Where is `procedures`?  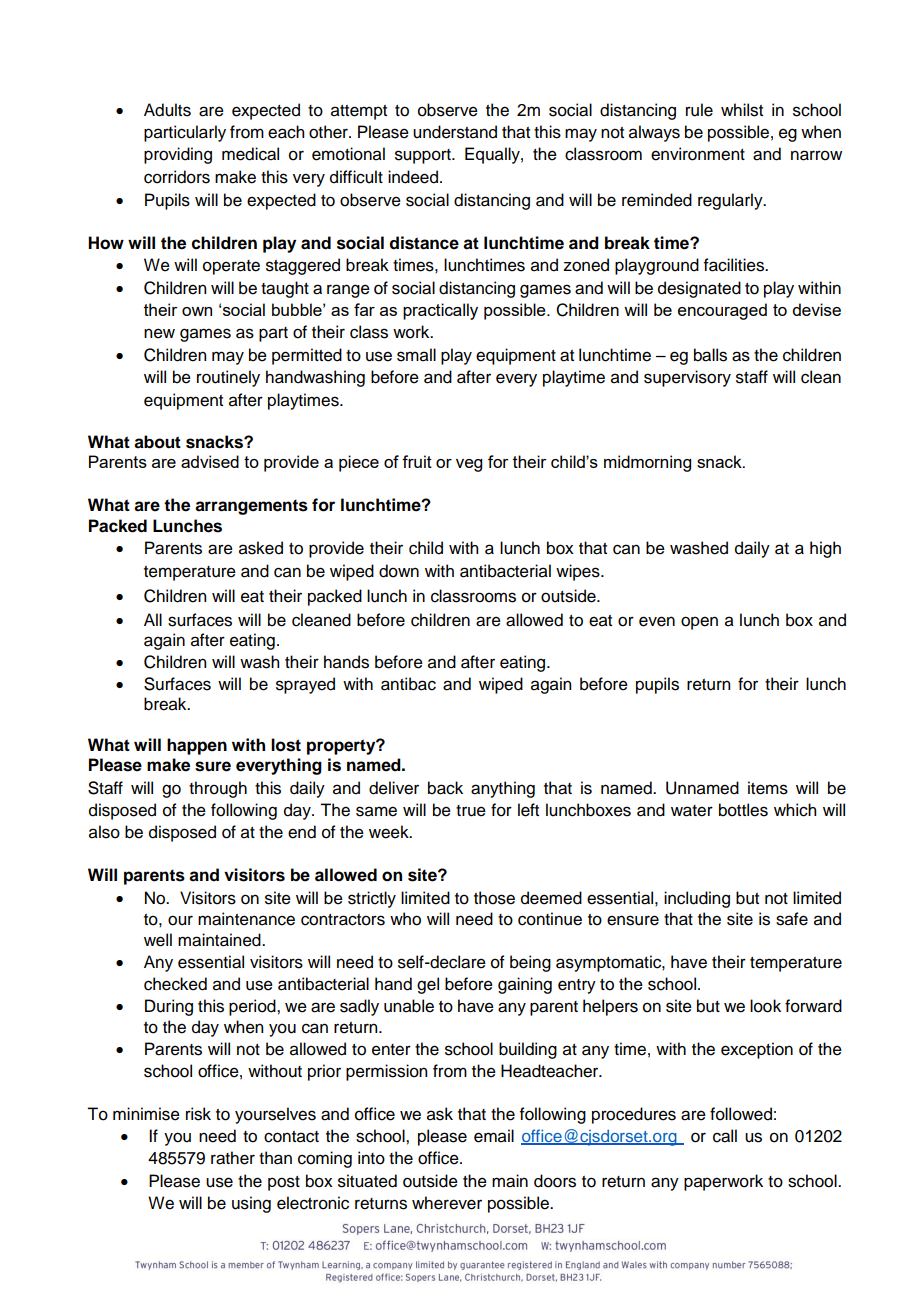
procedures is located at coordinates (634, 1115).
